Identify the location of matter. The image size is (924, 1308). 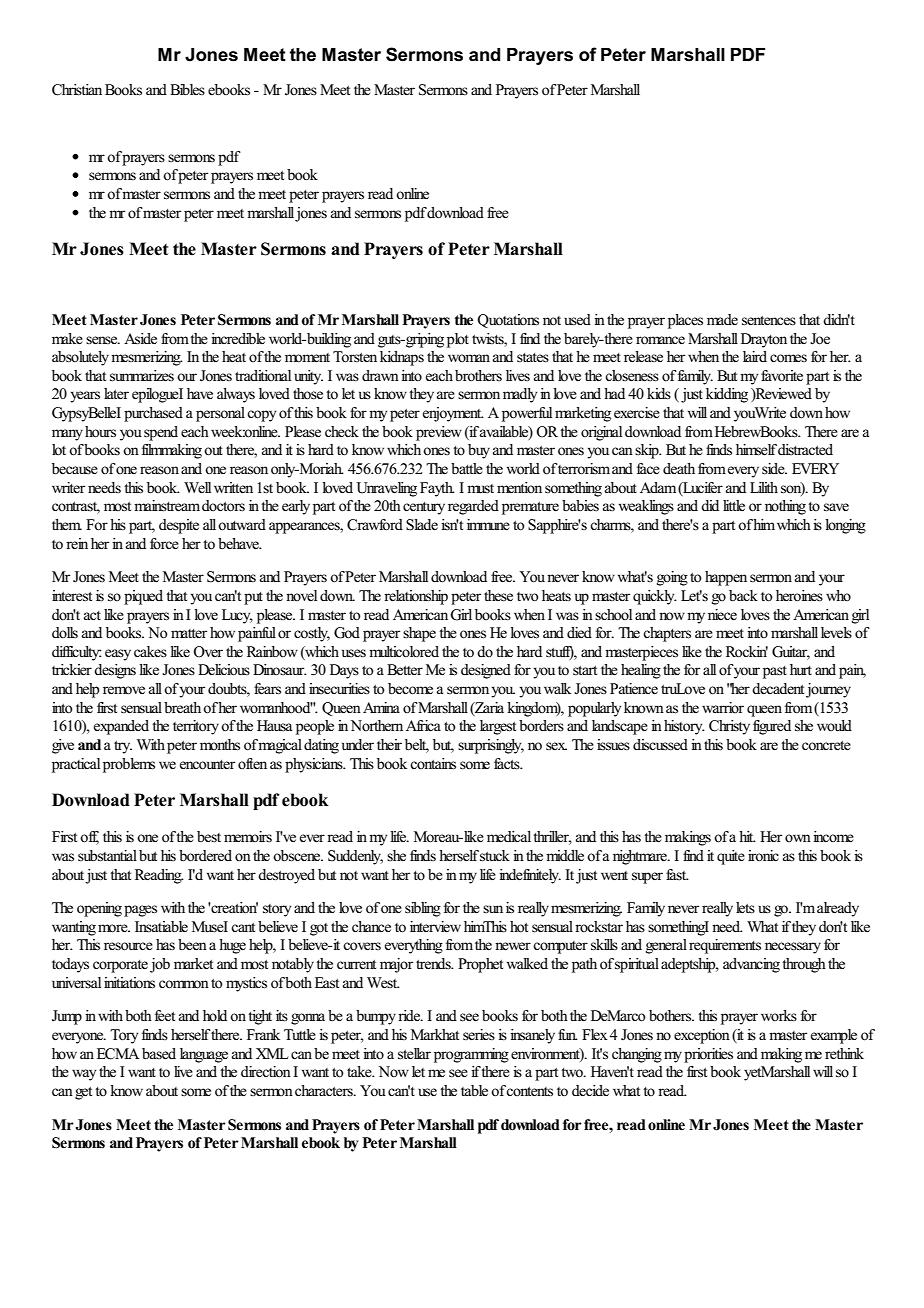
(189, 634).
